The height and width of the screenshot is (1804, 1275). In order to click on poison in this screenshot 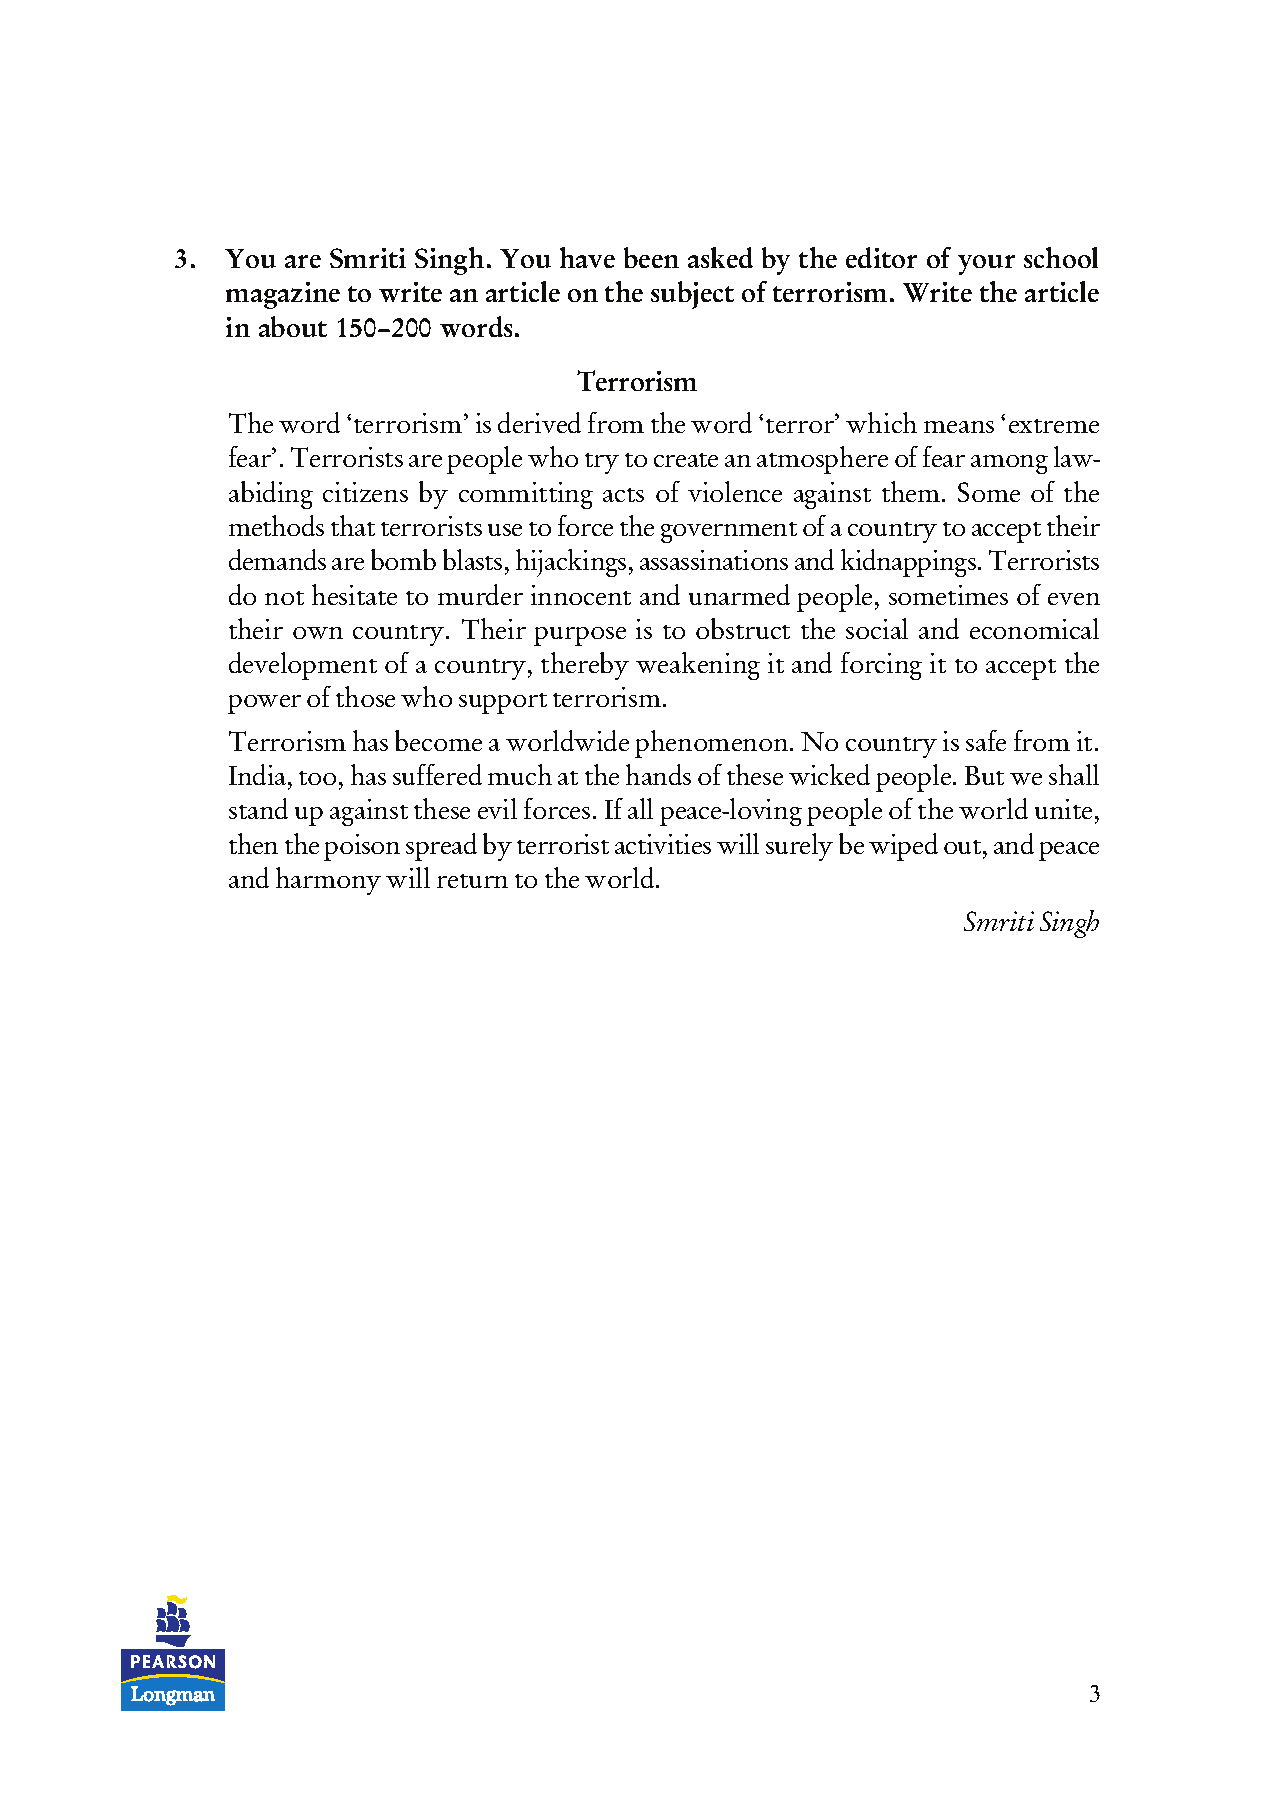, I will do `click(362, 847)`.
